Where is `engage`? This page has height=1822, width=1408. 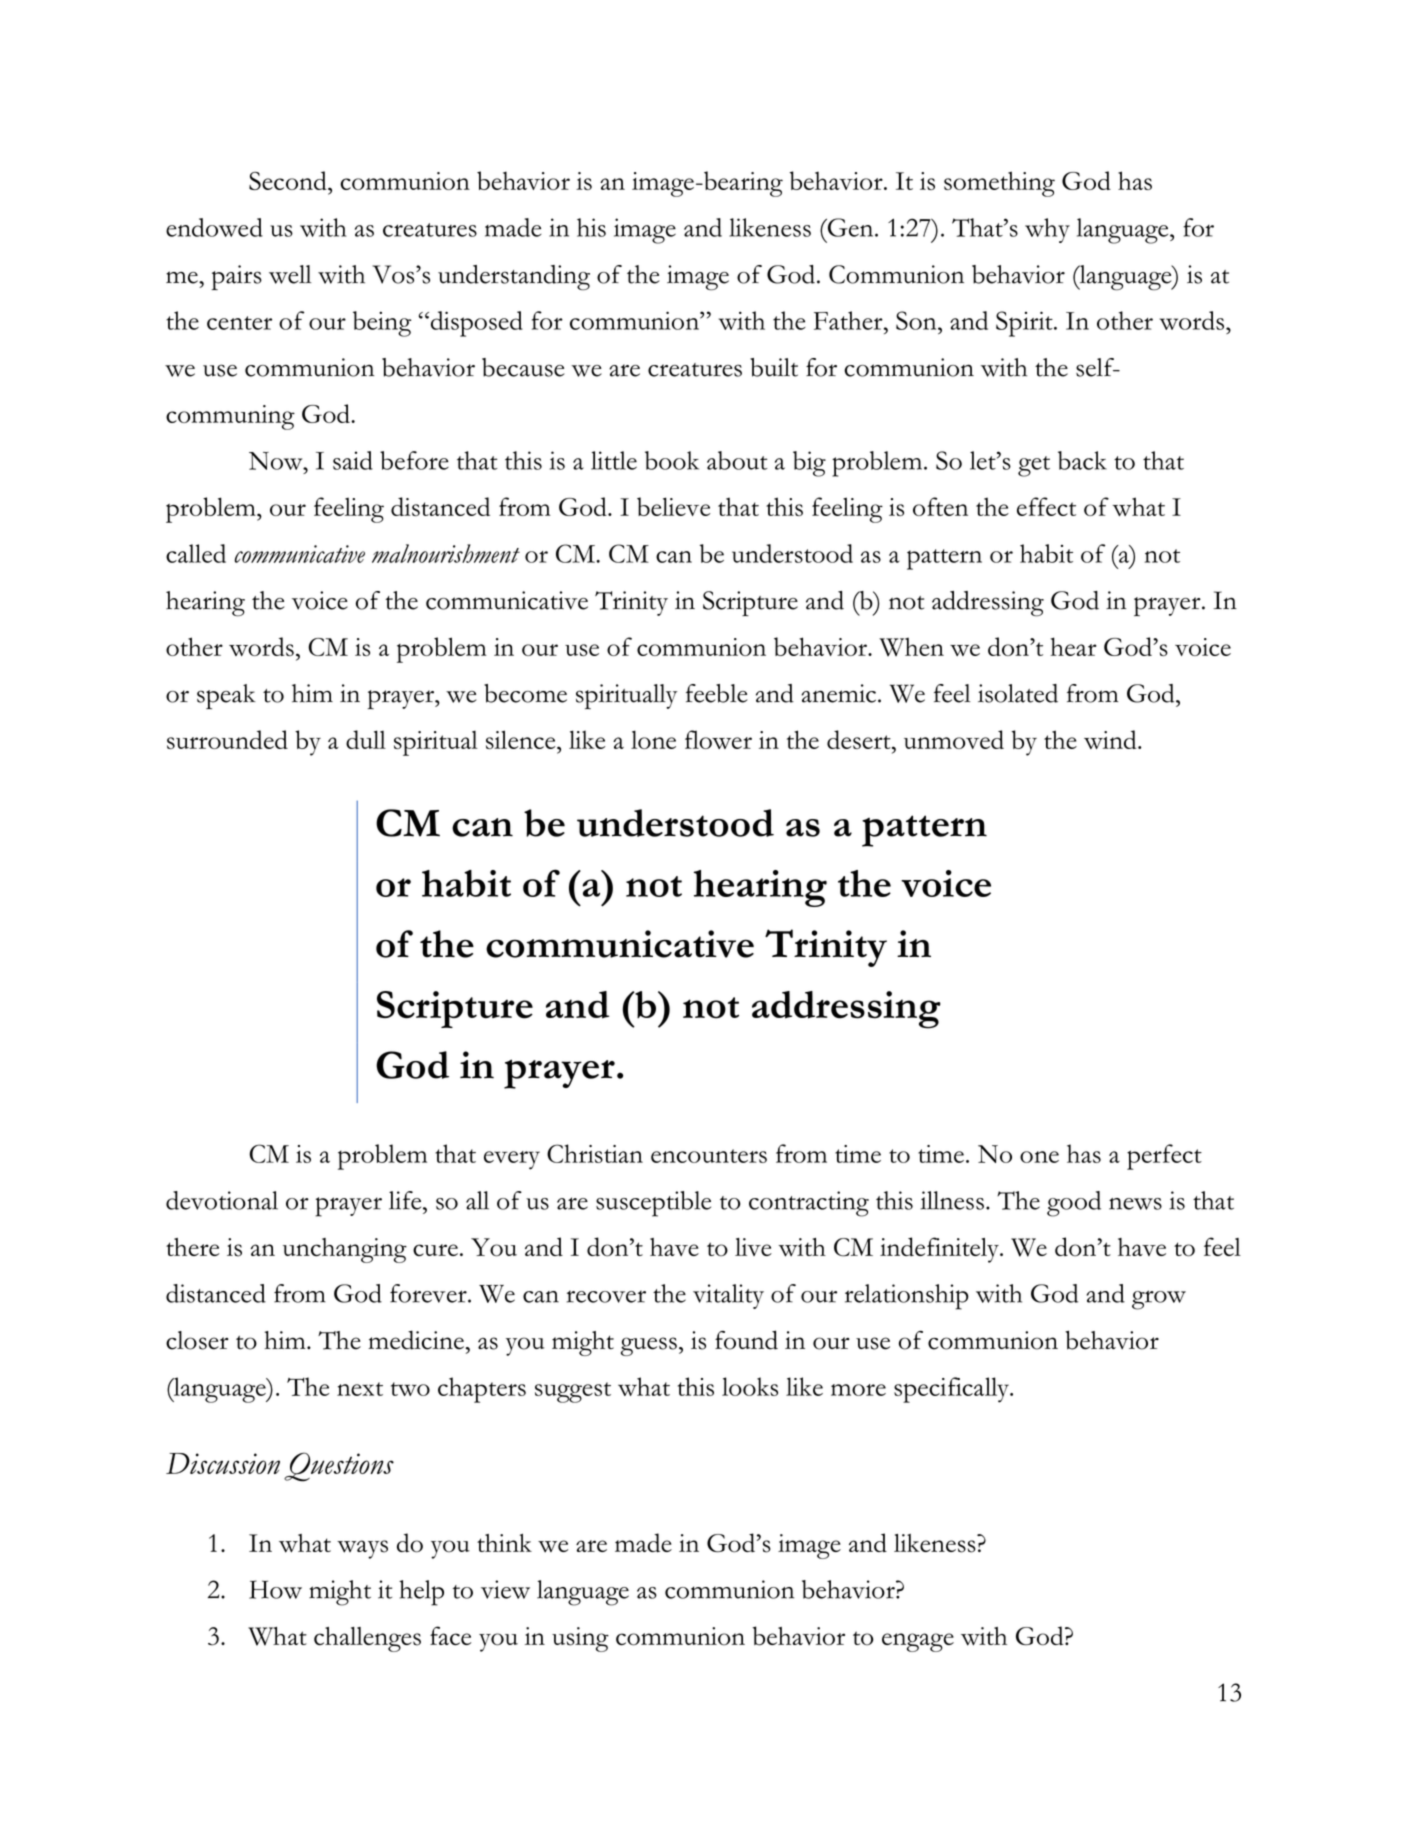 engage is located at coordinates (918, 1642).
